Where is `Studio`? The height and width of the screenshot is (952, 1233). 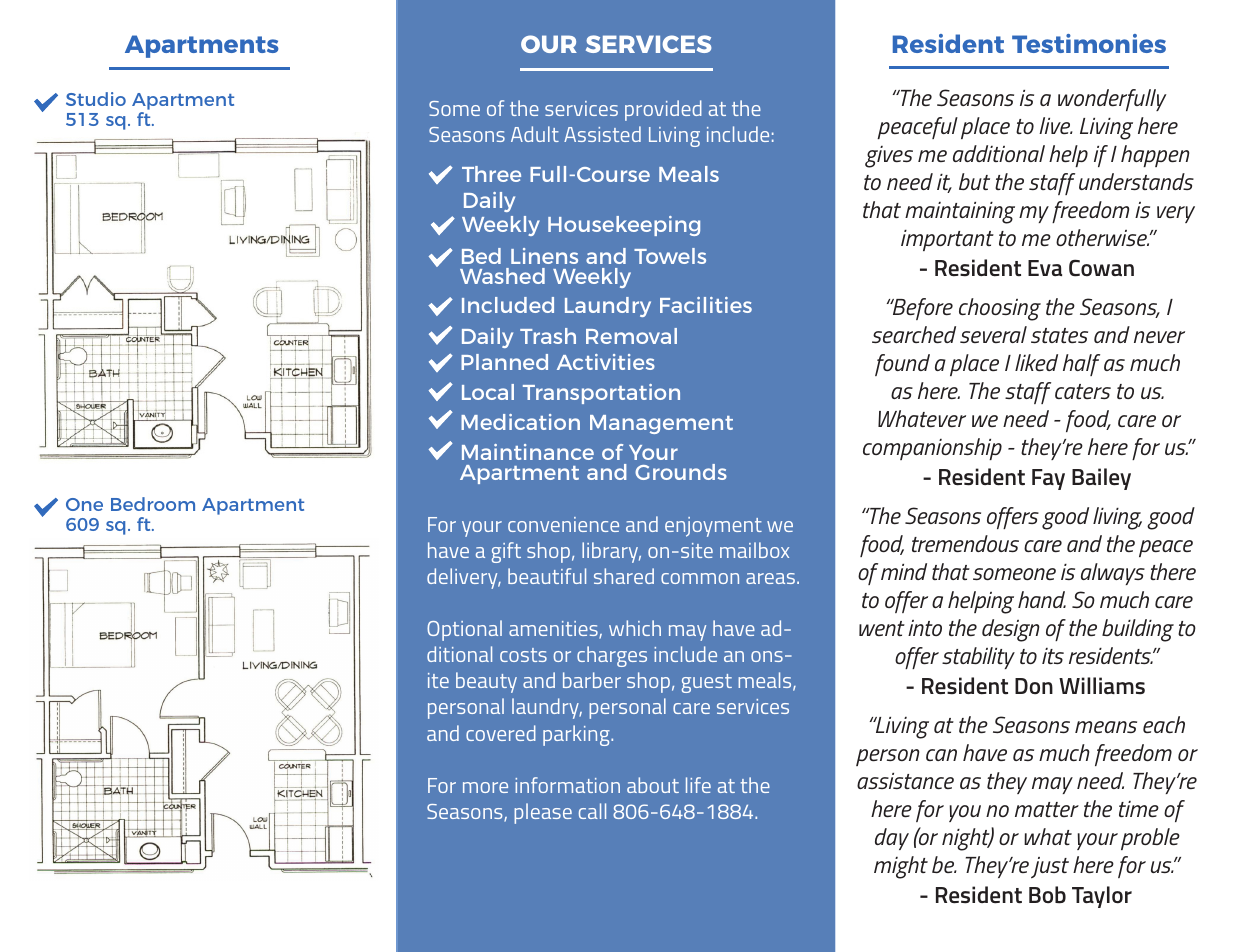
Studio is located at coordinates (96, 99).
